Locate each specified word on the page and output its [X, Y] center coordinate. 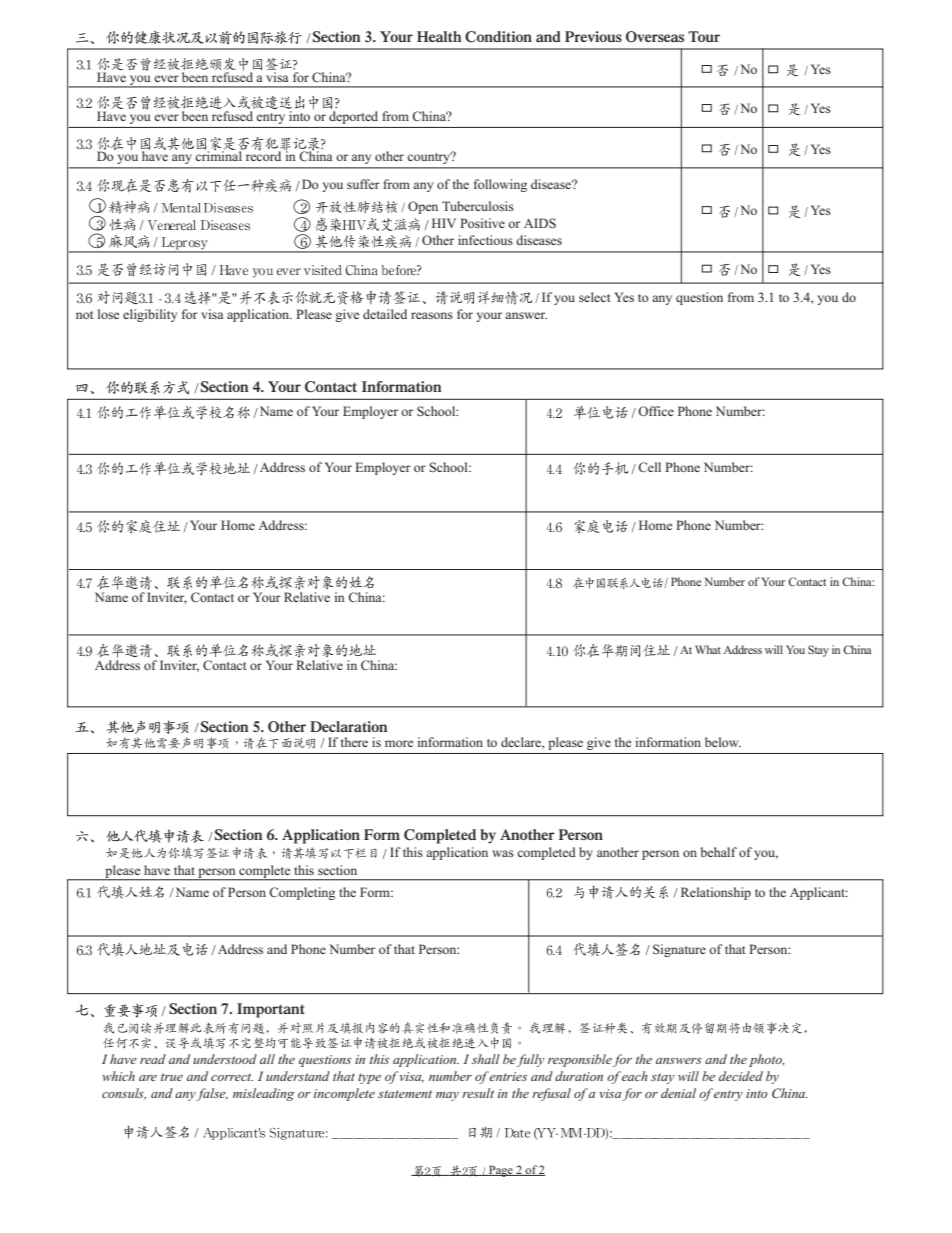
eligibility [150, 315]
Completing [302, 893]
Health [439, 36]
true [172, 1077]
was [503, 853]
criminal [219, 155]
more [399, 743]
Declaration [349, 726]
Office [656, 411]
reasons [432, 315]
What [708, 649]
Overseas [655, 37]
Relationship [716, 893]
